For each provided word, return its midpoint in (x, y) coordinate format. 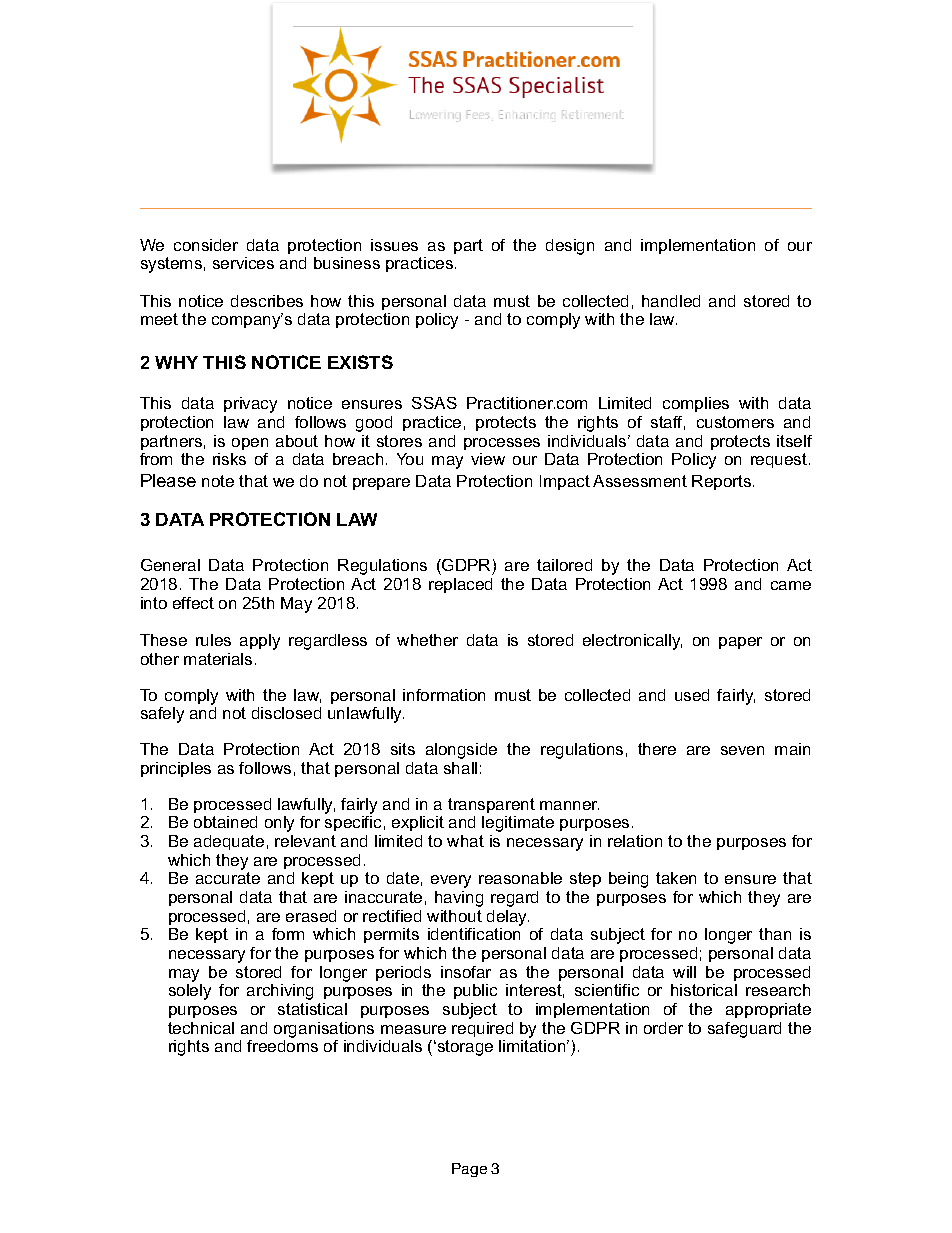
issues (394, 245)
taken (676, 878)
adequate (229, 842)
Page (469, 1170)
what (465, 841)
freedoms (282, 1046)
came (791, 585)
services (243, 263)
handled (671, 301)
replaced (460, 585)
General (170, 565)
